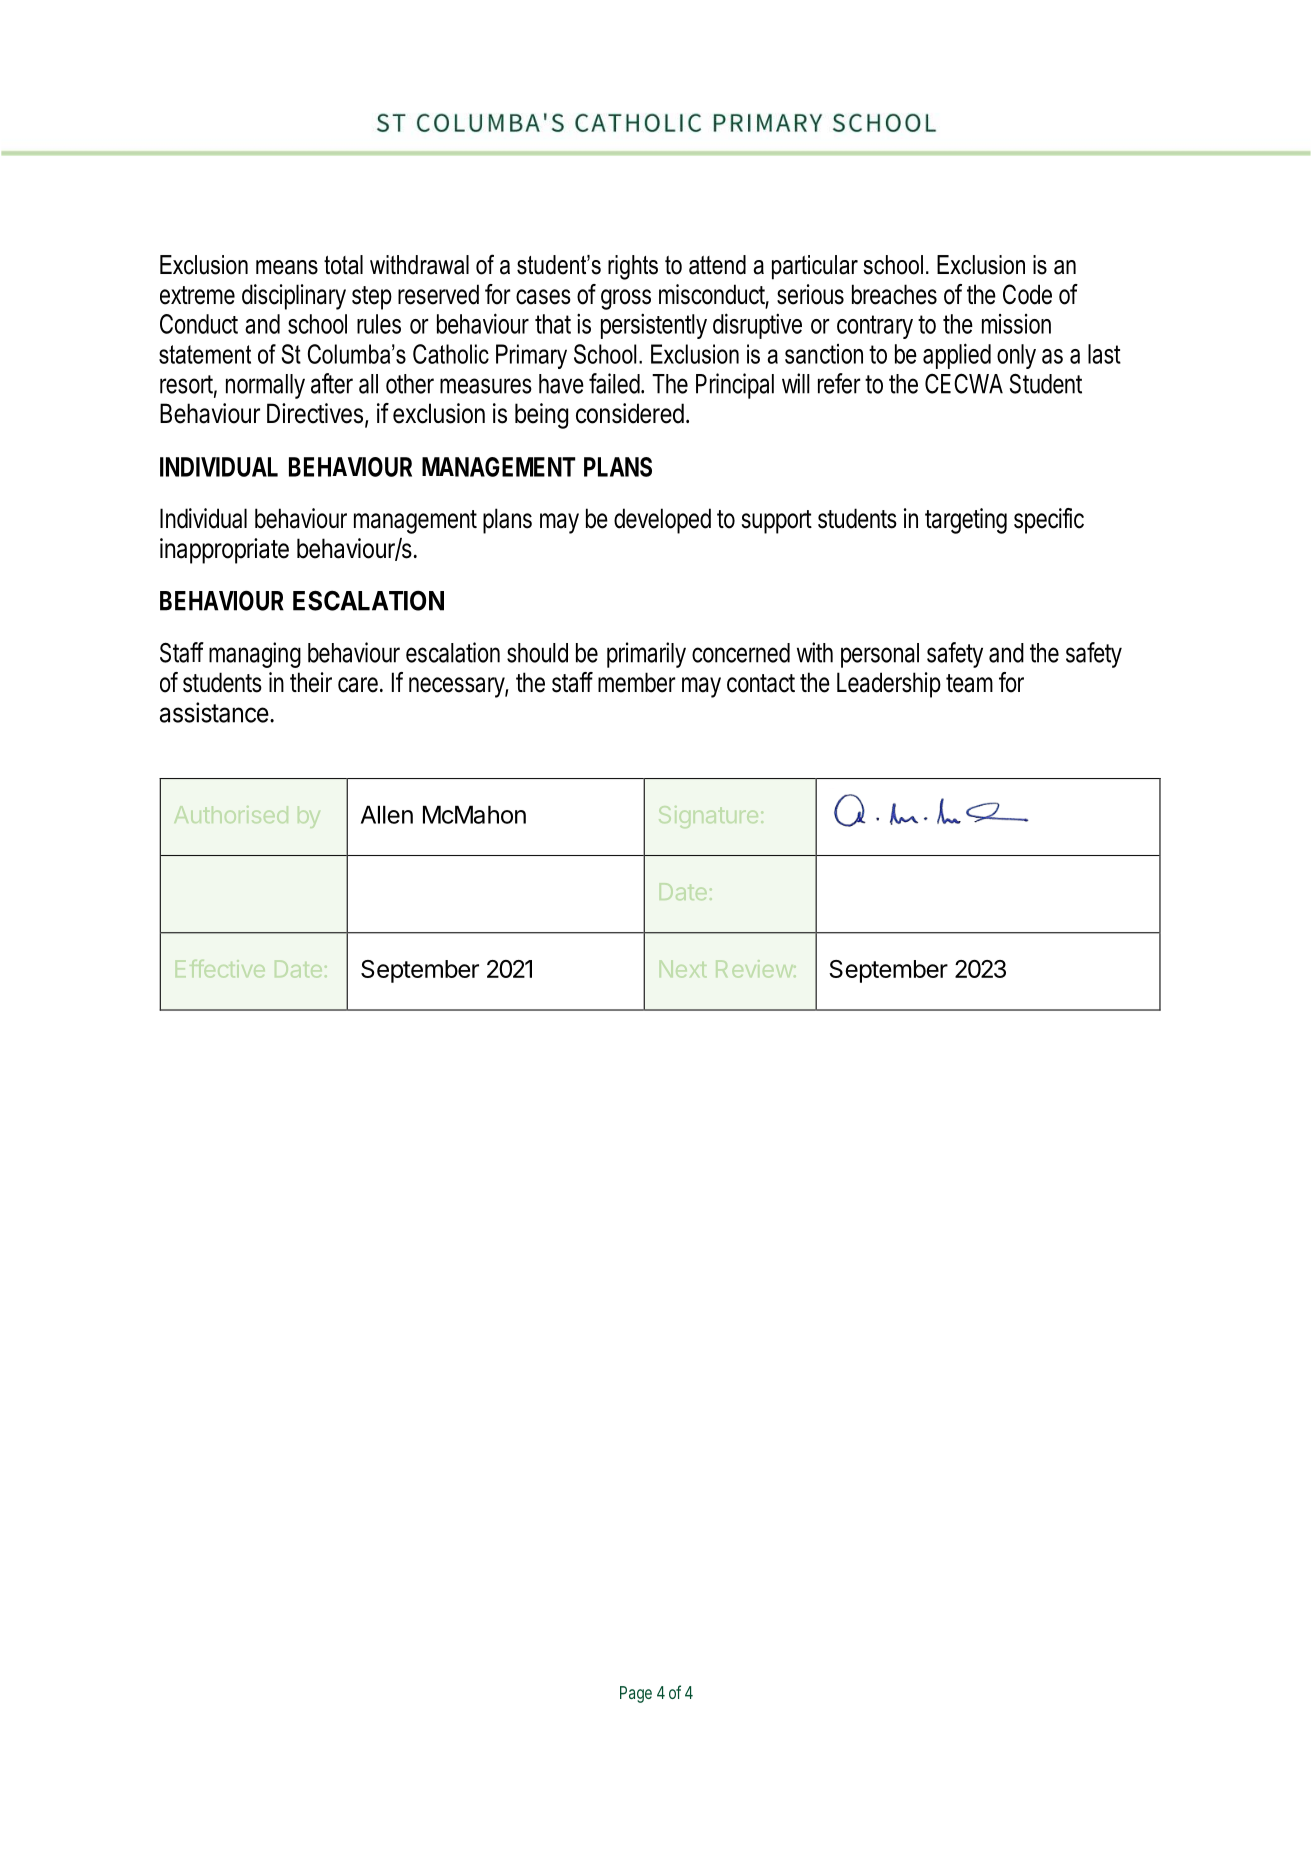 The image size is (1311, 1856). What do you see at coordinates (636, 682) in the screenshot?
I see `member` at bounding box center [636, 682].
